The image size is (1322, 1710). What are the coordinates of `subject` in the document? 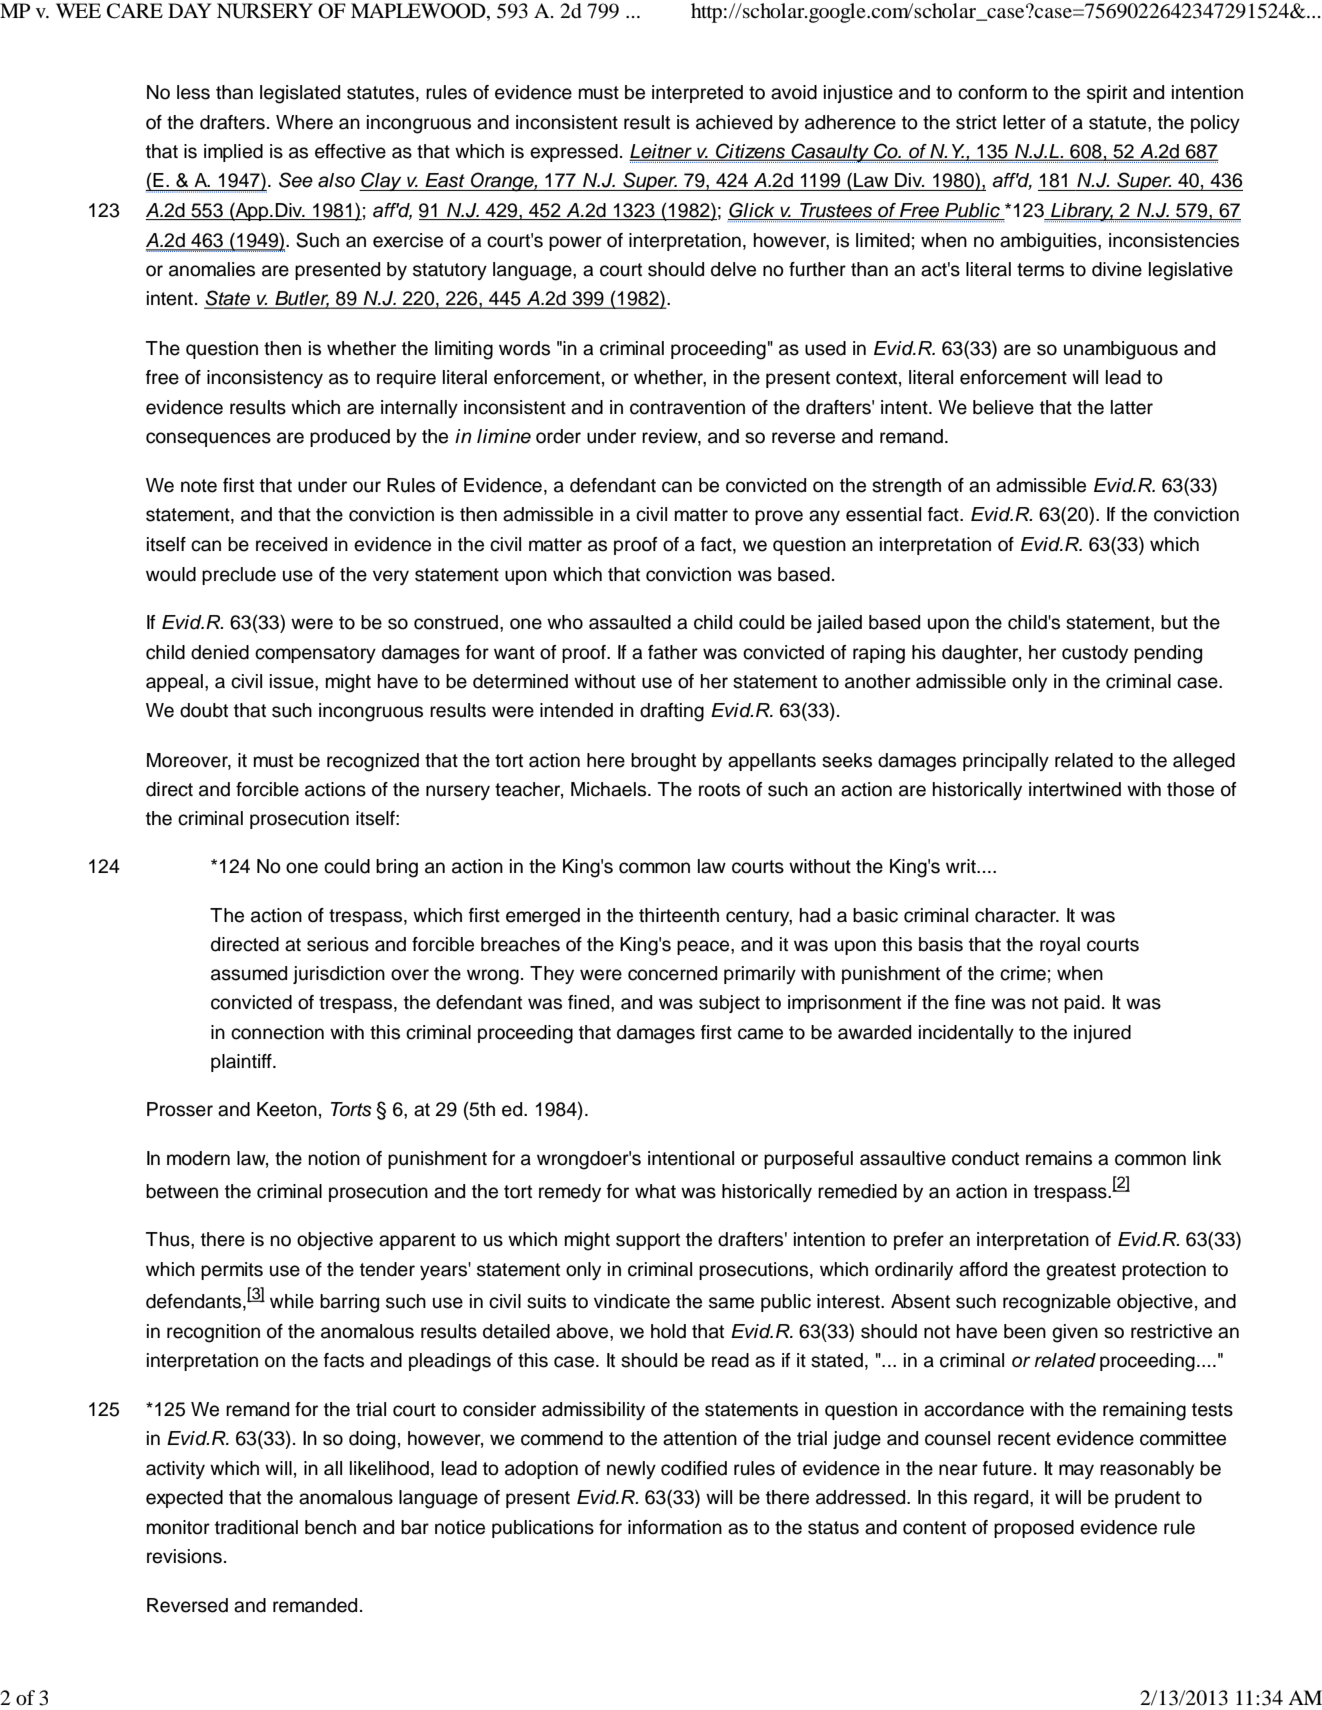 It's located at (729, 1004).
